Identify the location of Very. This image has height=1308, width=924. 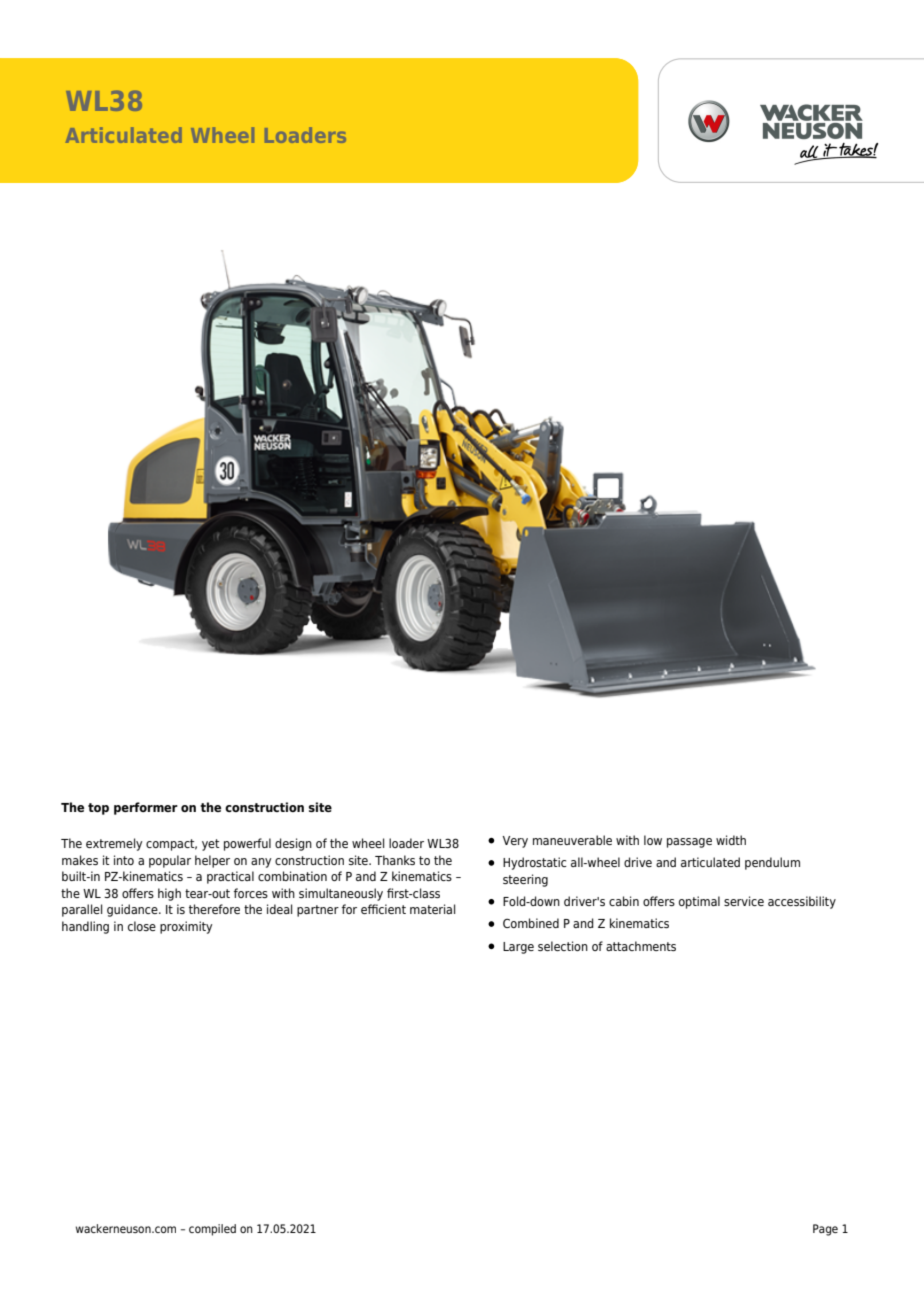
(515, 842).
